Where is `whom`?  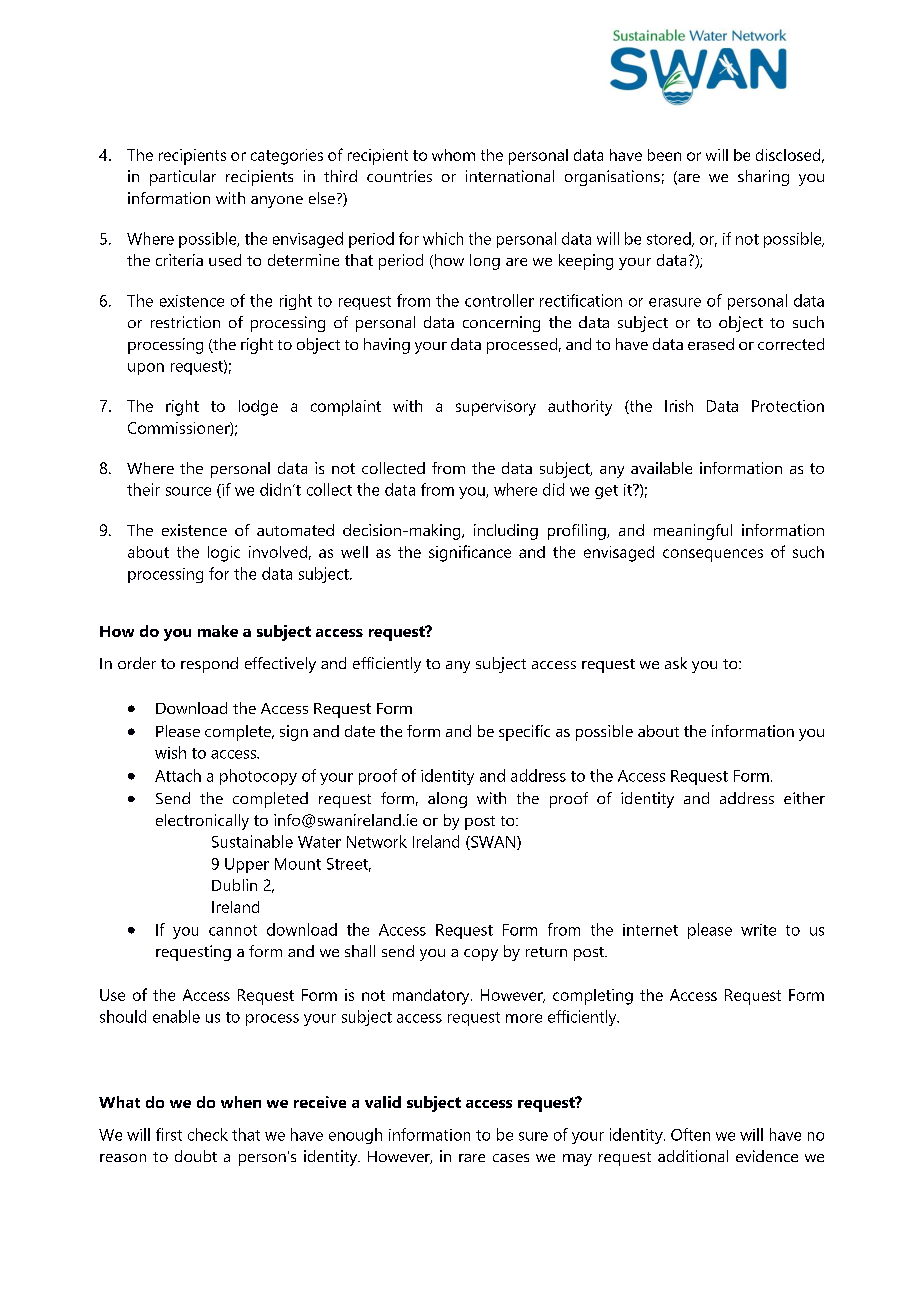 whom is located at coordinates (453, 155).
